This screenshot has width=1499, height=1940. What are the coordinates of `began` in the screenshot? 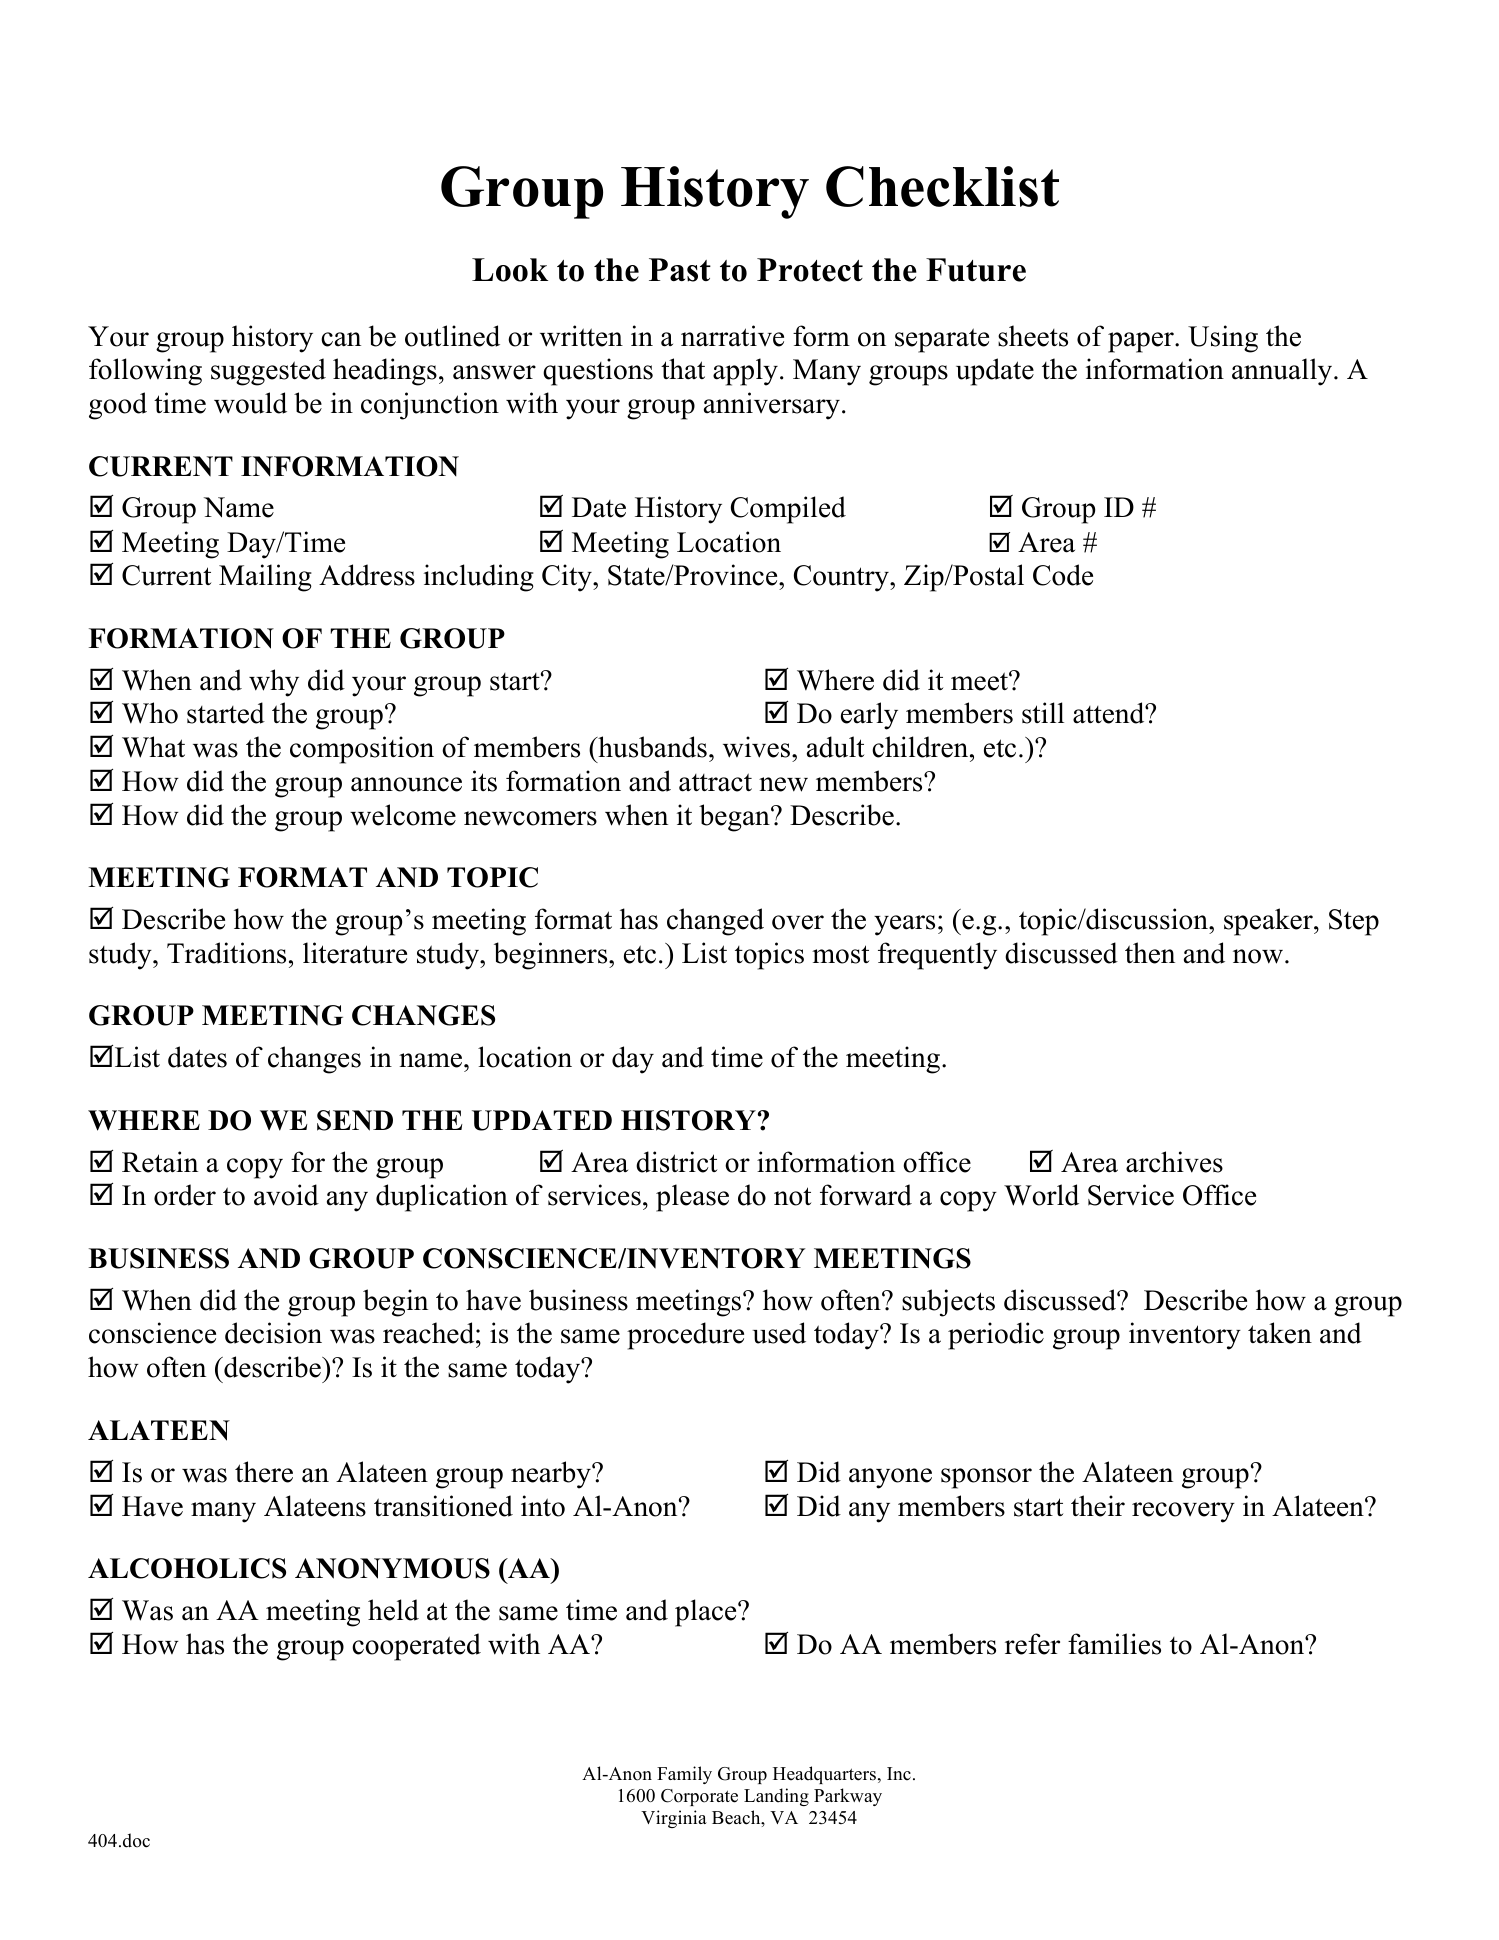 It's located at (735, 818).
